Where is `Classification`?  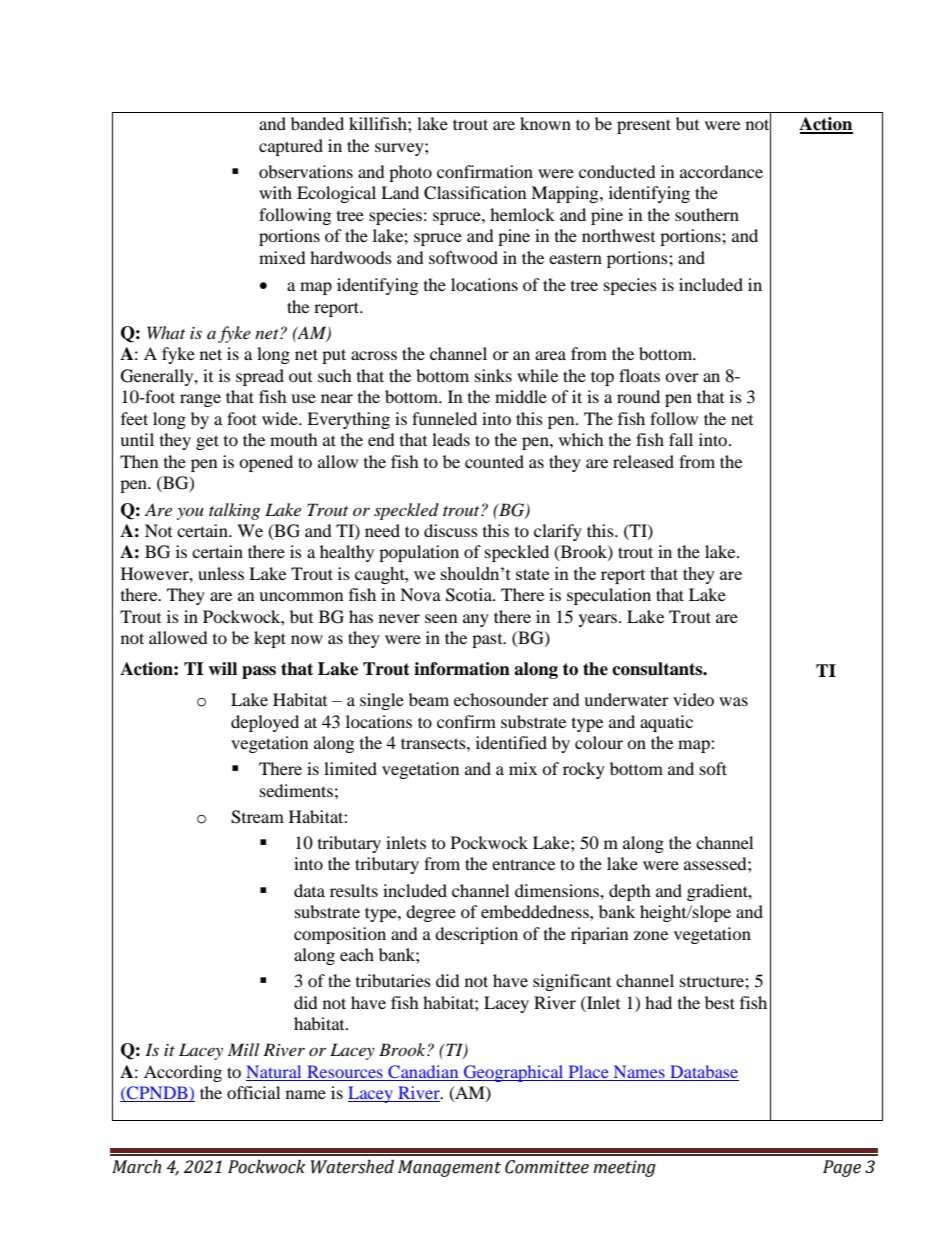 Classification is located at coordinates (475, 193).
